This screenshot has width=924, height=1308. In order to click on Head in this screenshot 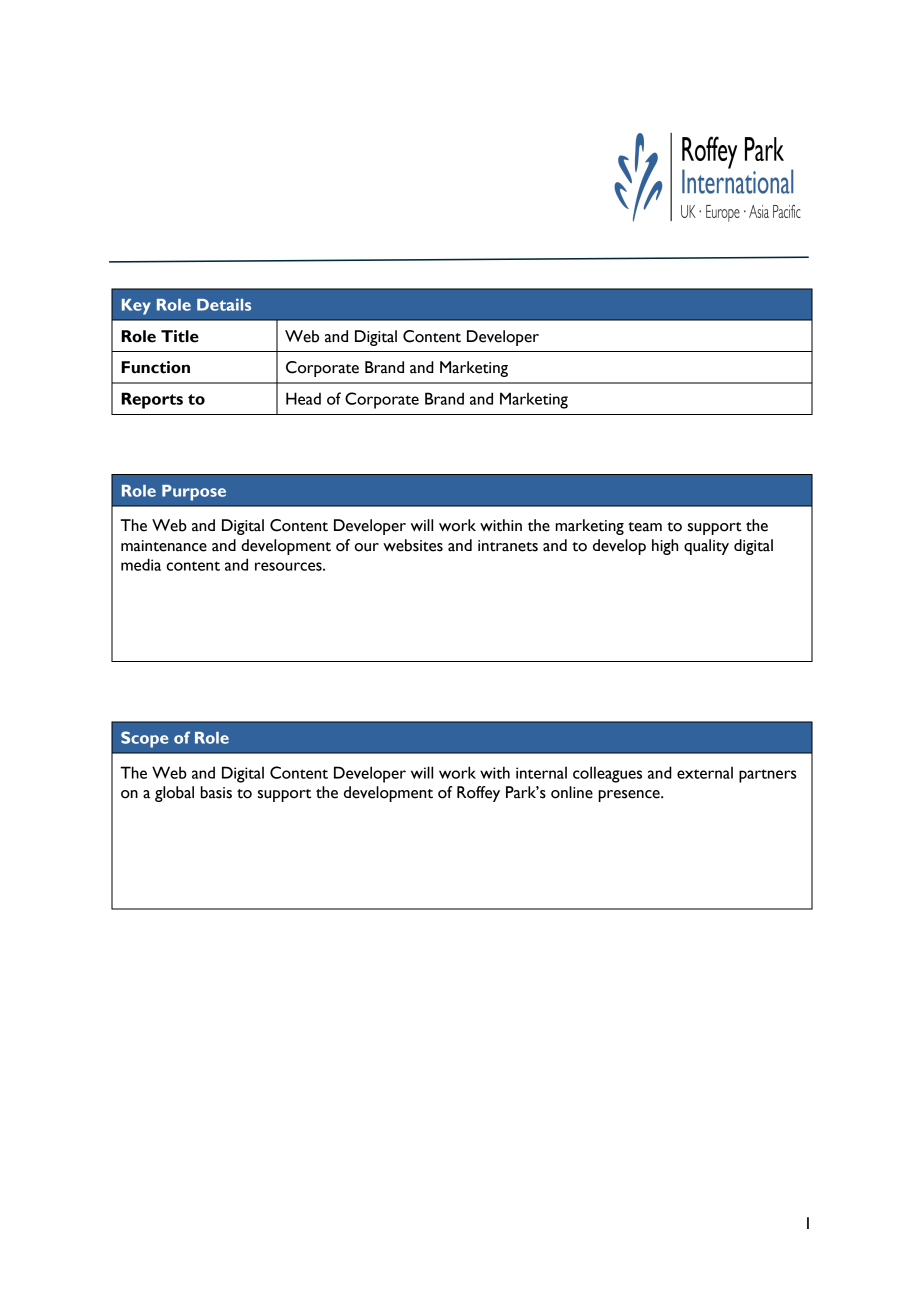, I will do `click(303, 398)`.
